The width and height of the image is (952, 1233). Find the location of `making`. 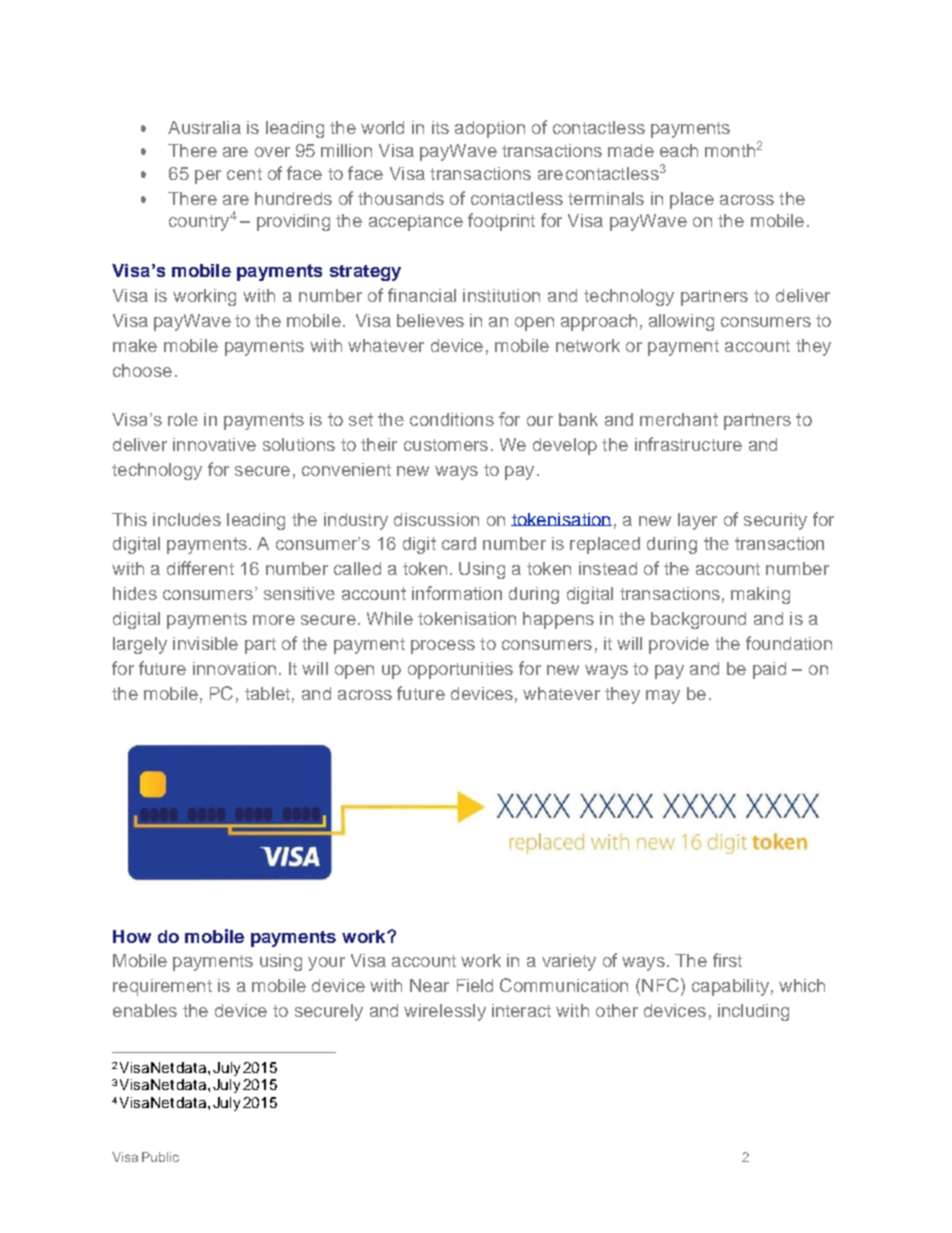

making is located at coordinates (760, 595).
